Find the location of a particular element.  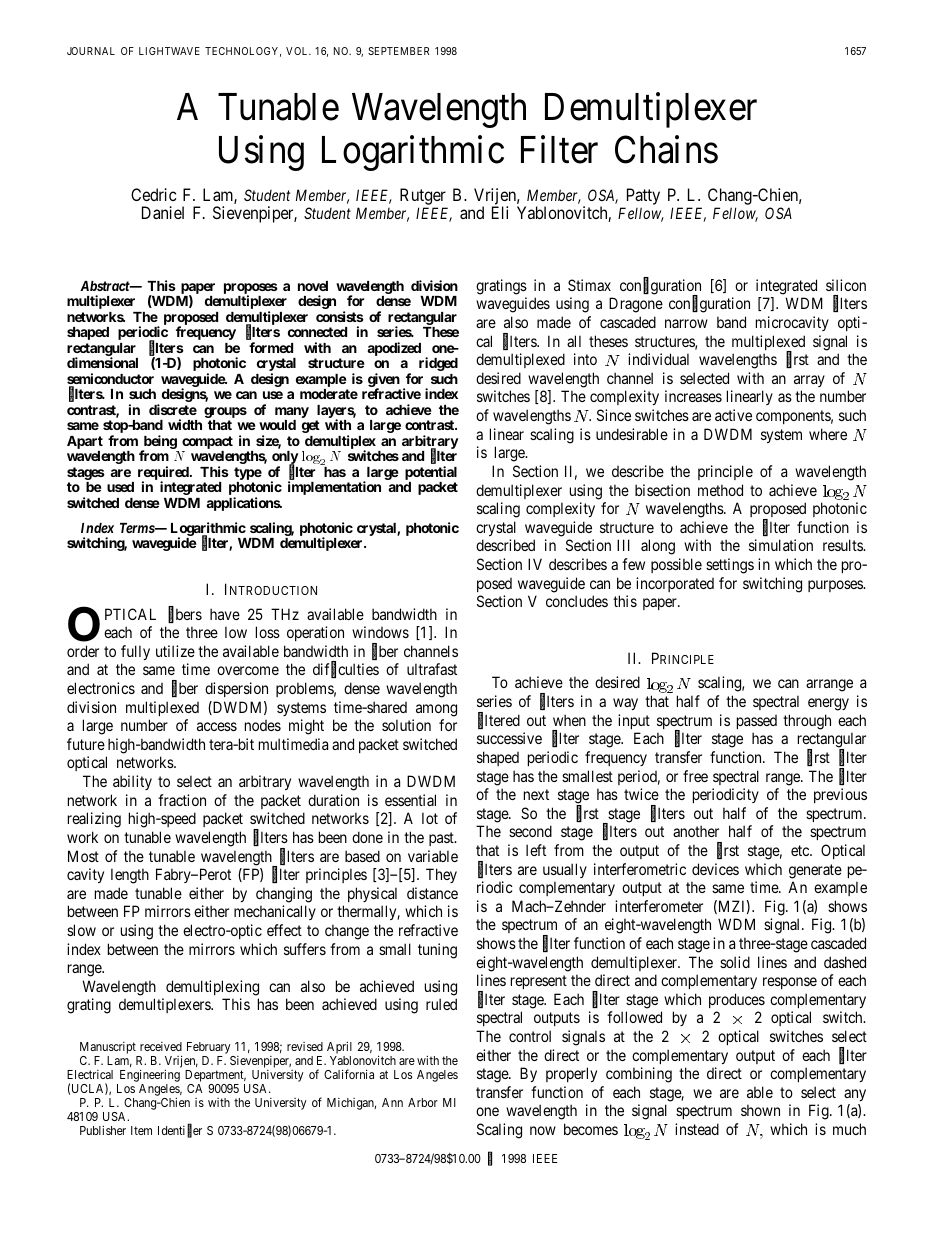

LIGHTWAVE is located at coordinates (169, 51).
